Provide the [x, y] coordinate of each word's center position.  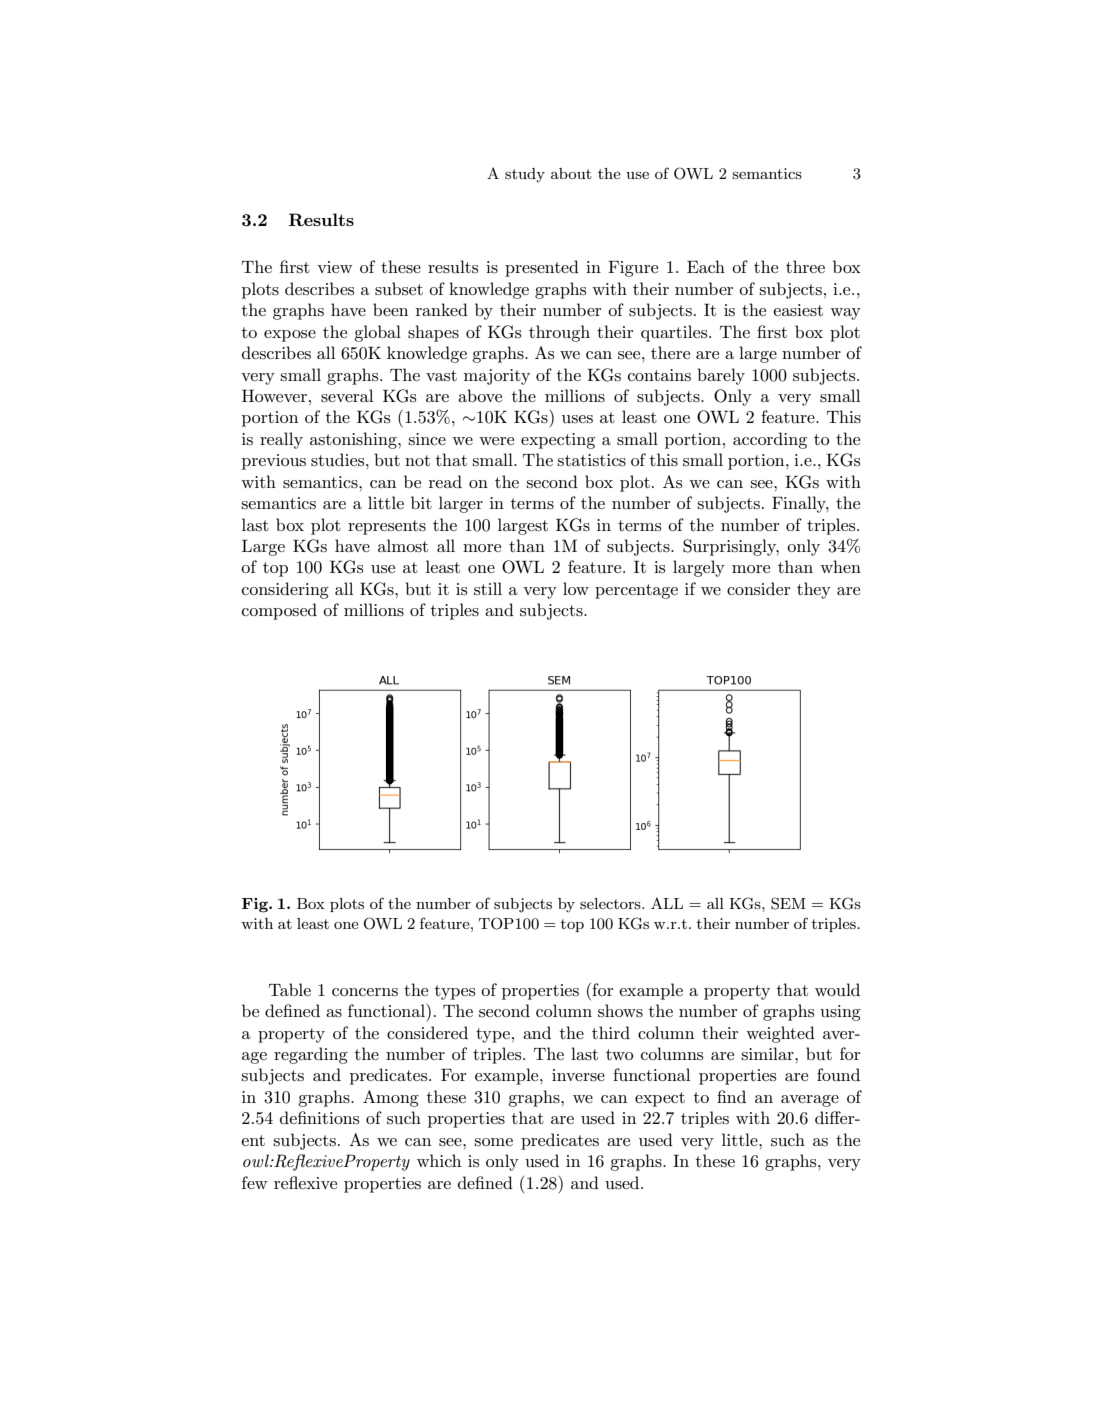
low [576, 588]
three [805, 266]
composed [279, 611]
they [814, 590]
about [571, 173]
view [334, 267]
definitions [319, 1117]
